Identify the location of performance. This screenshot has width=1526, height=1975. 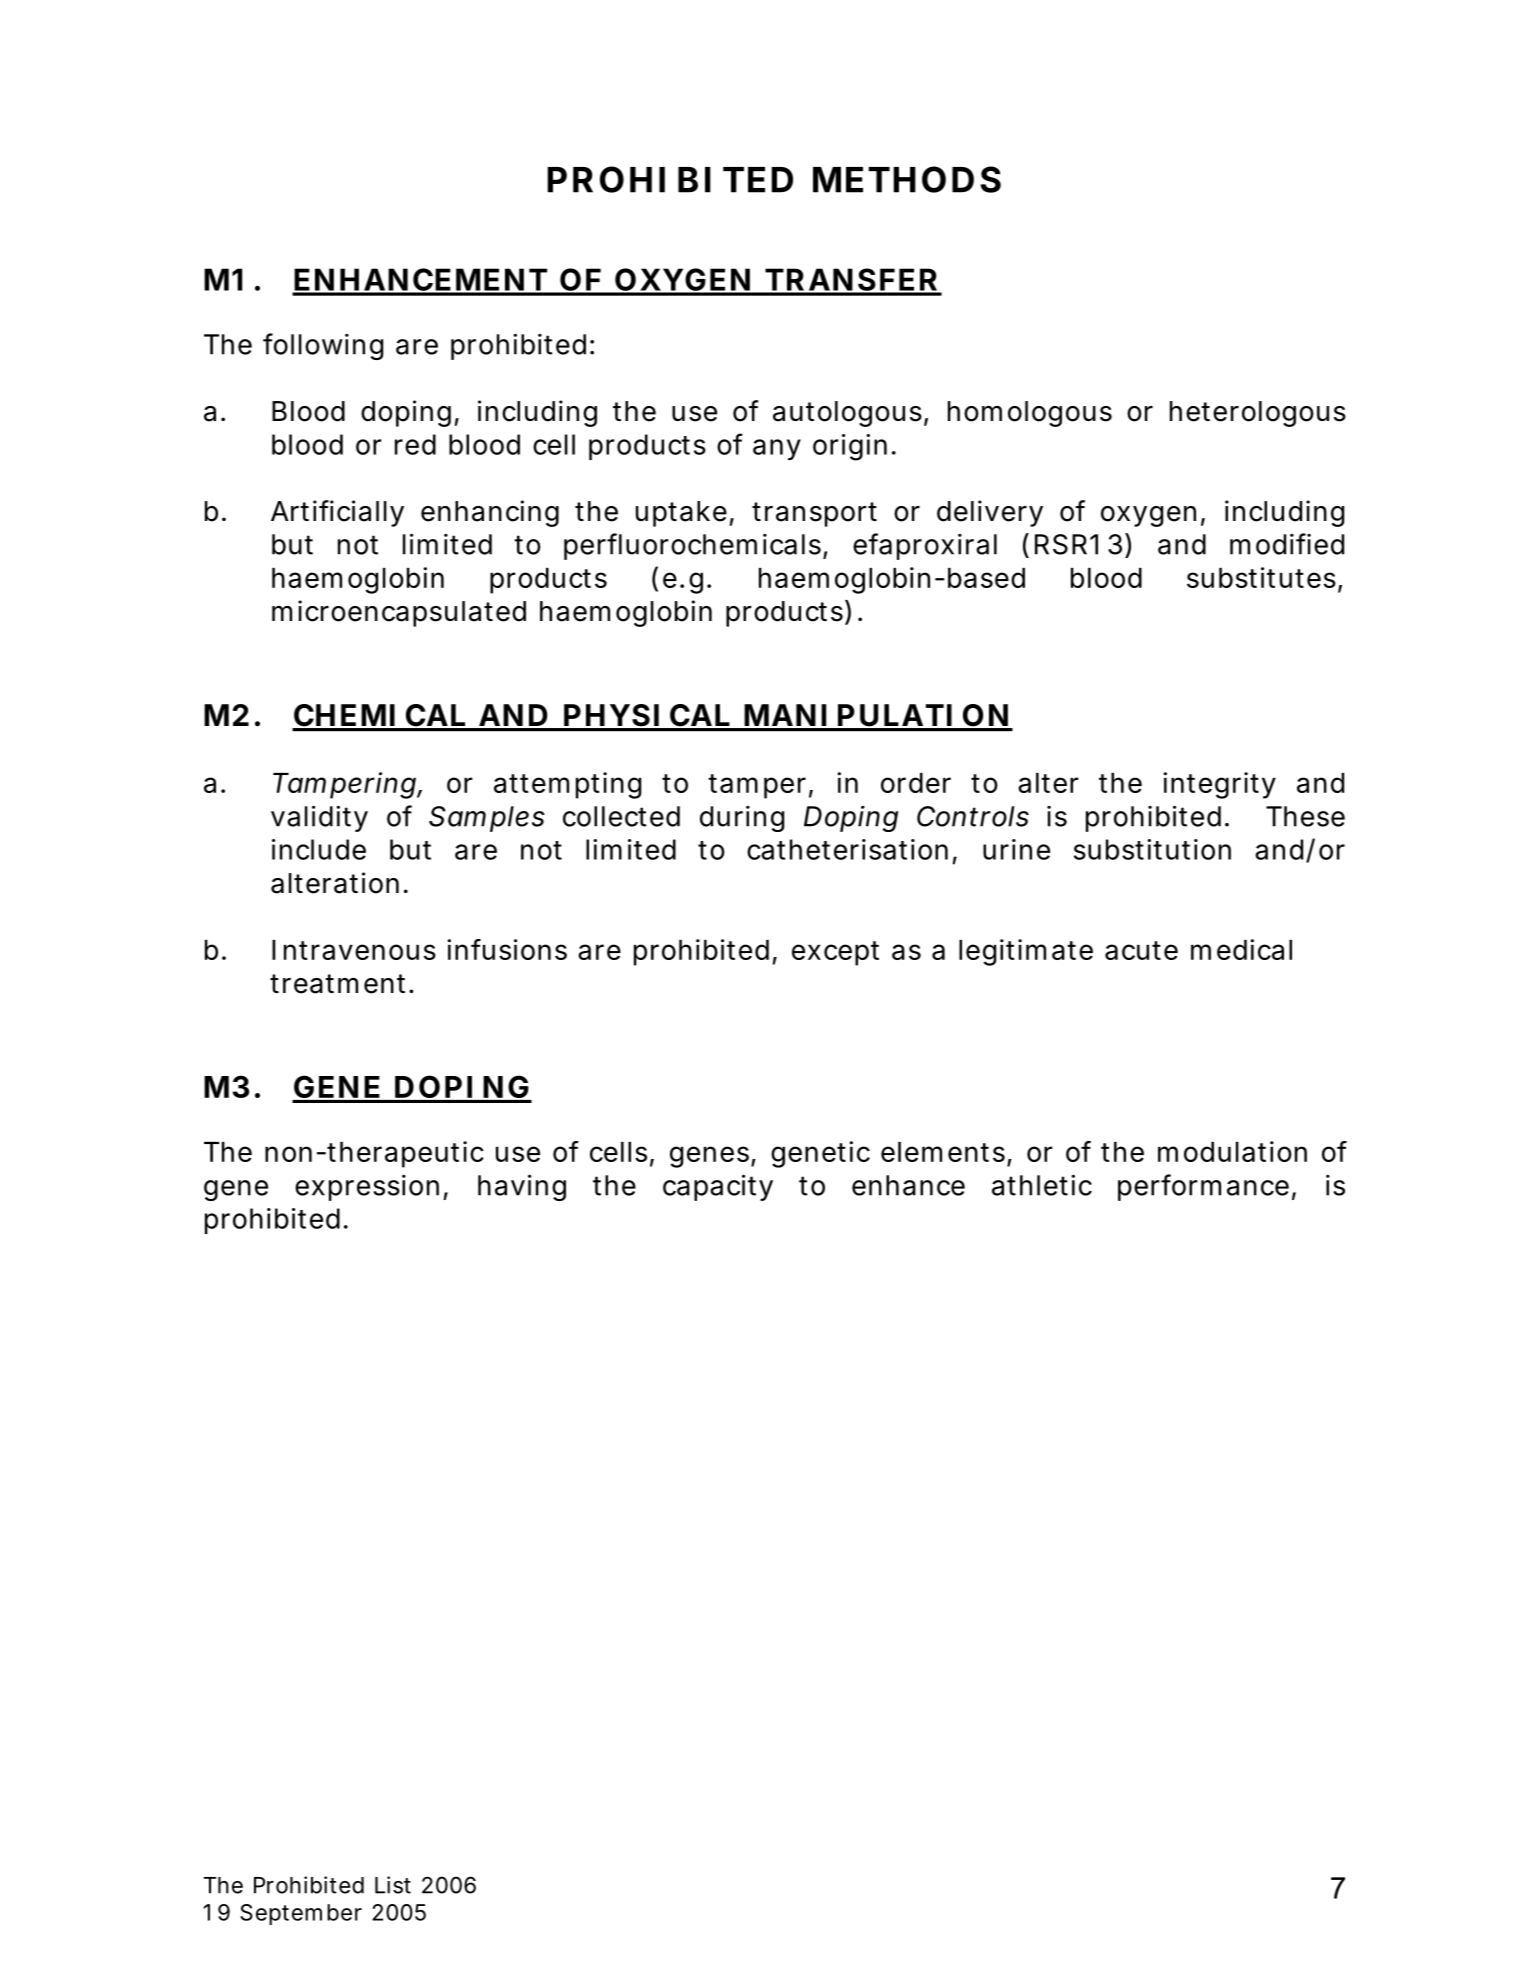
(1203, 1187).
